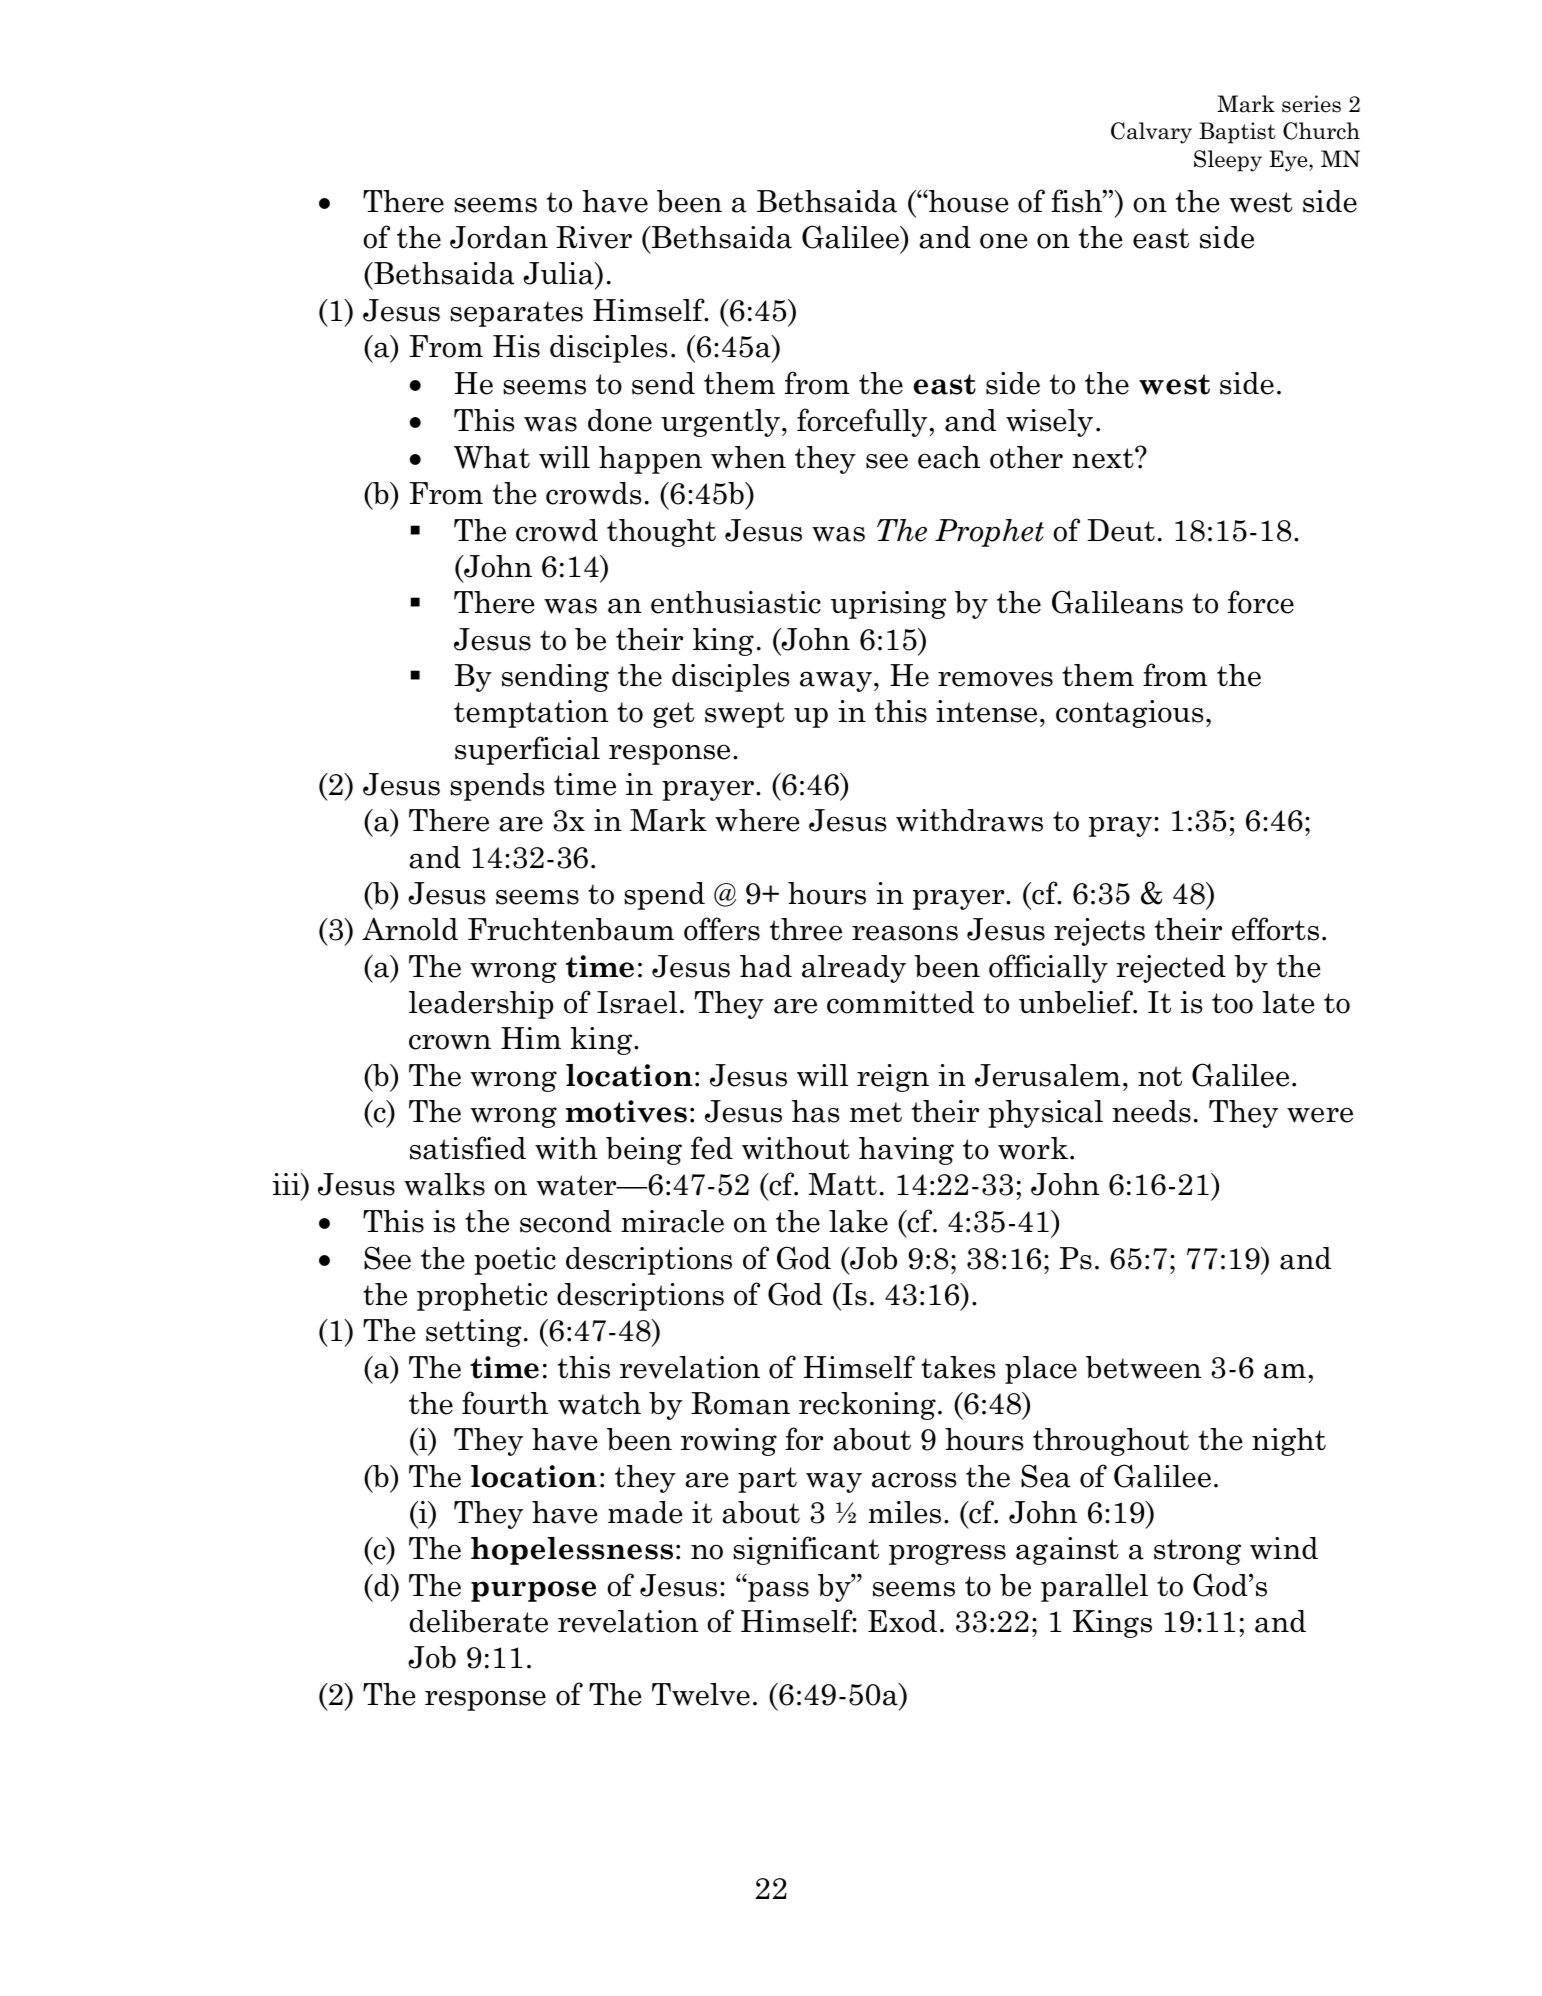 The image size is (1542, 1996). Describe the element at coordinates (1228, 161) in the document. I see `Sleepy` at that location.
